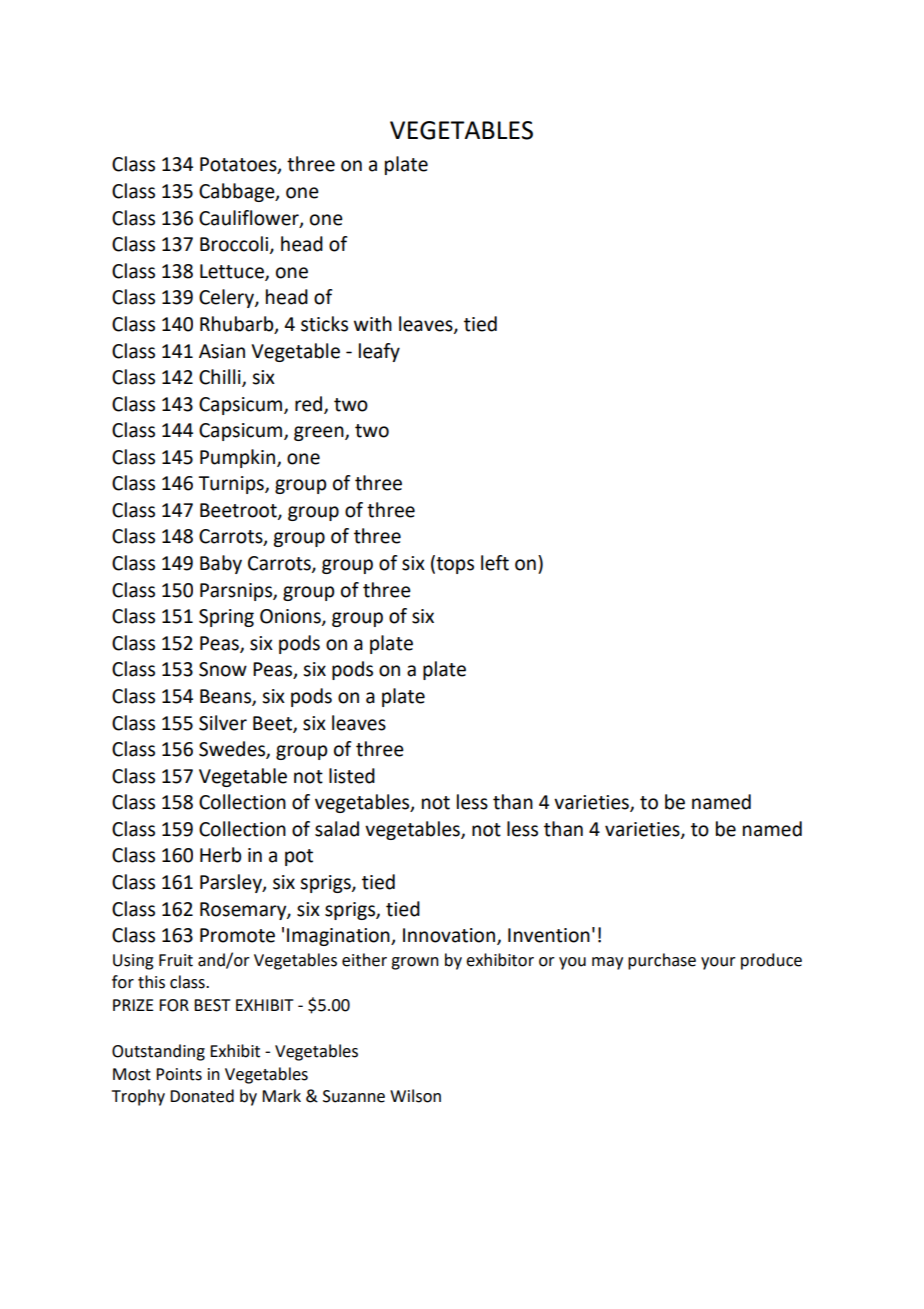 Image resolution: width=924 pixels, height=1309 pixels. I want to click on Points, so click(179, 1074).
